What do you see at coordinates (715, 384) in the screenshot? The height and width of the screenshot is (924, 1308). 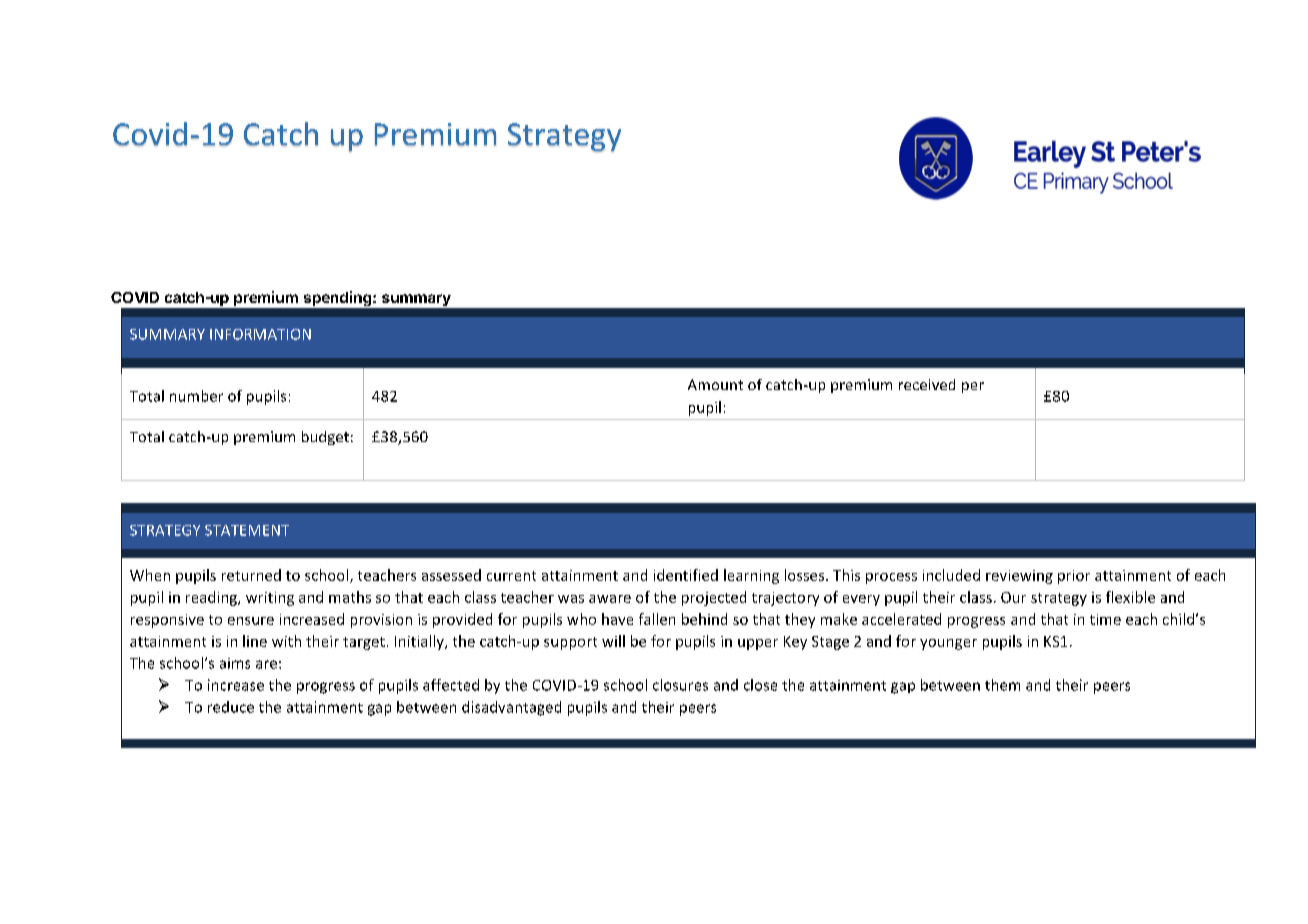 I see `Amount` at bounding box center [715, 384].
